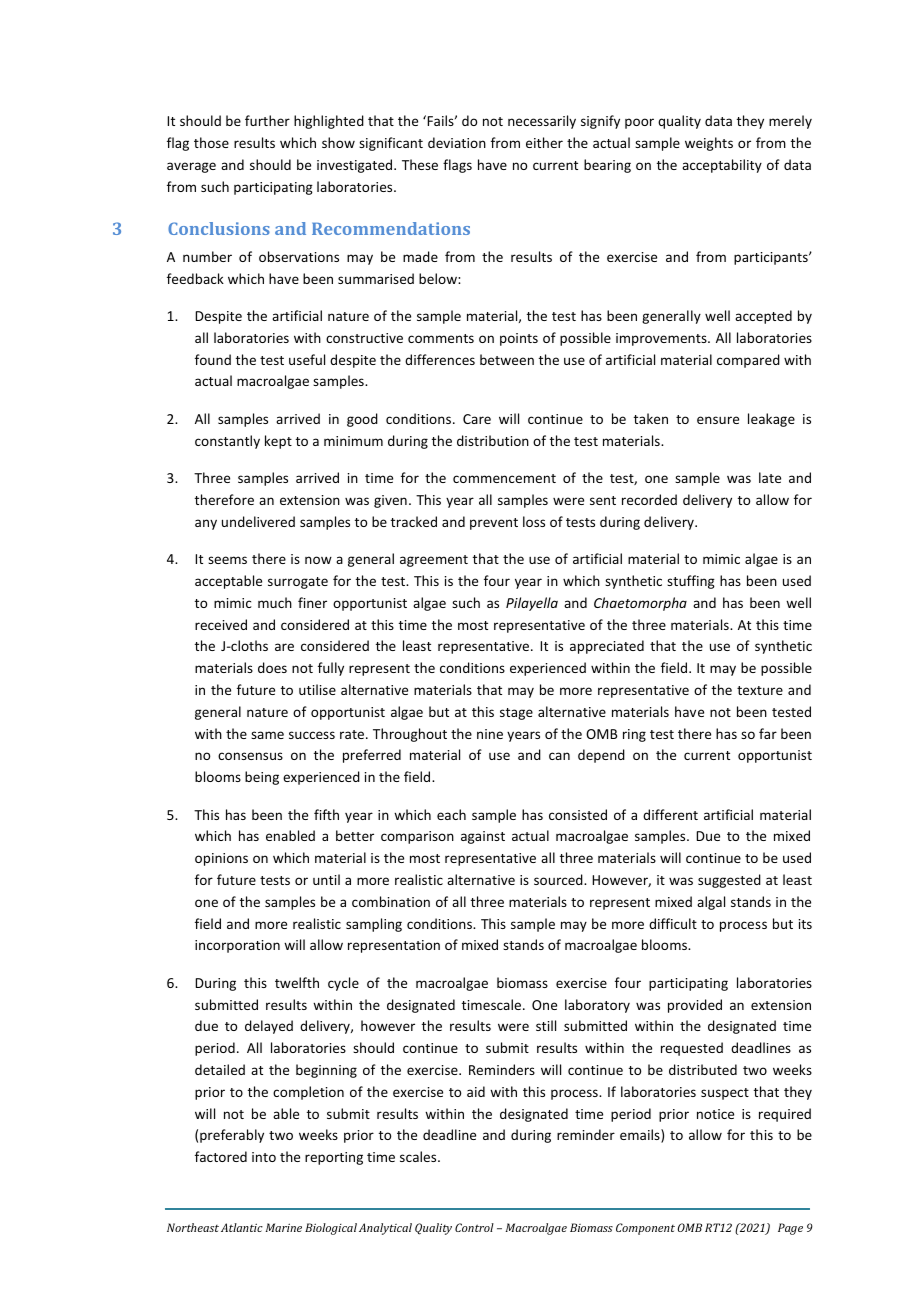  I want to click on surrogate, so click(298, 583).
